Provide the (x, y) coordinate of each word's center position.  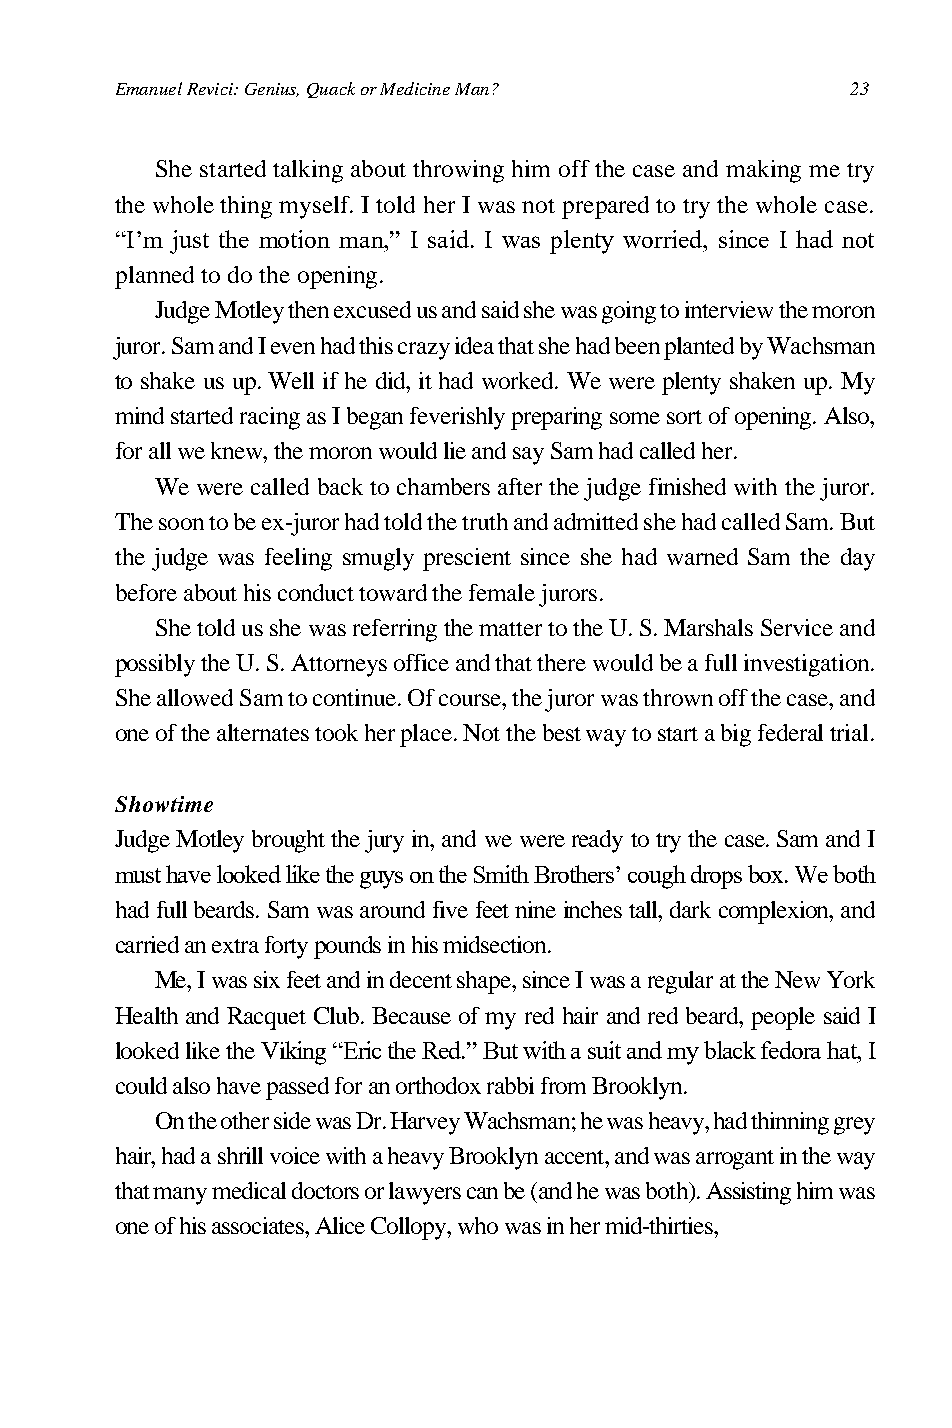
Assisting (748, 1193)
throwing (458, 171)
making (763, 171)
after (520, 486)
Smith (501, 874)
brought (288, 841)
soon (181, 524)
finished (687, 486)
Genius (272, 90)
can (482, 1193)
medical (249, 1190)
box (767, 874)
